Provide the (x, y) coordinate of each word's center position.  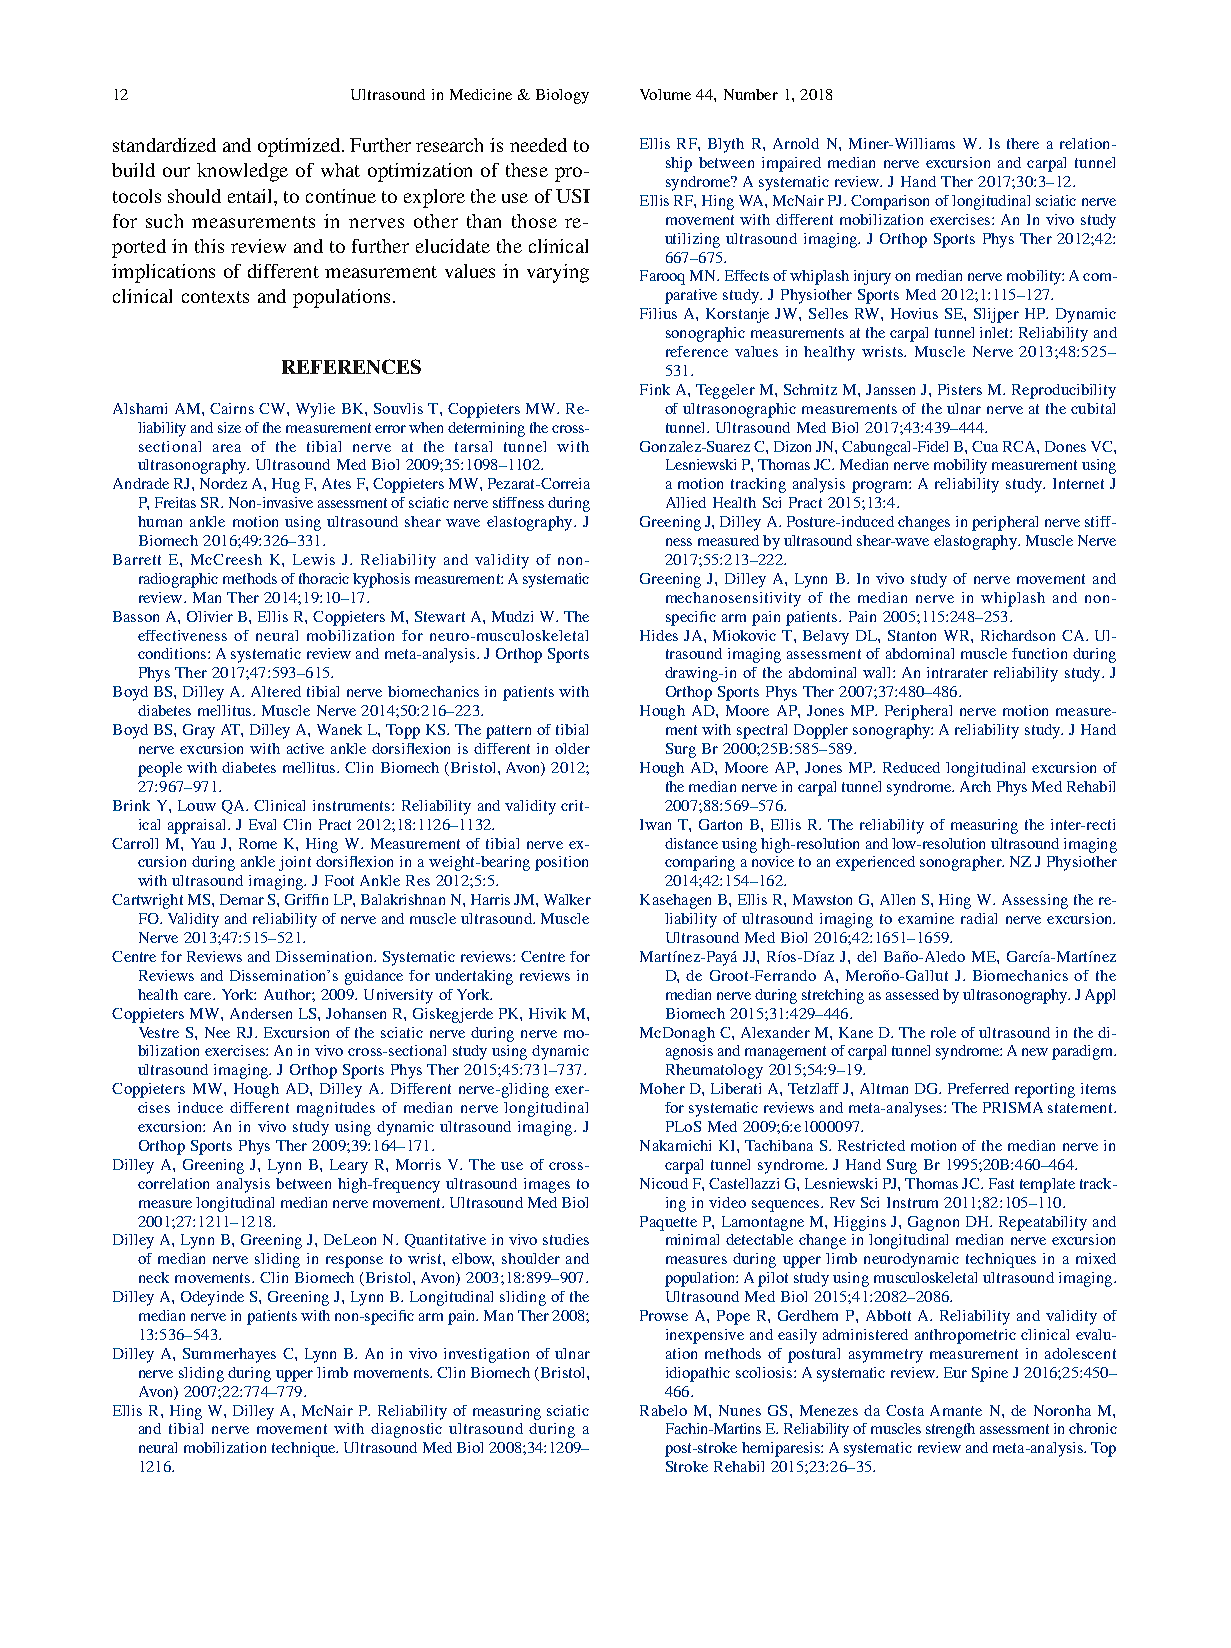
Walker (567, 899)
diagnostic (406, 1430)
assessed (912, 994)
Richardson (1018, 635)
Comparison (890, 202)
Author (288, 994)
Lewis (314, 559)
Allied (686, 502)
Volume (665, 94)
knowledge (242, 172)
